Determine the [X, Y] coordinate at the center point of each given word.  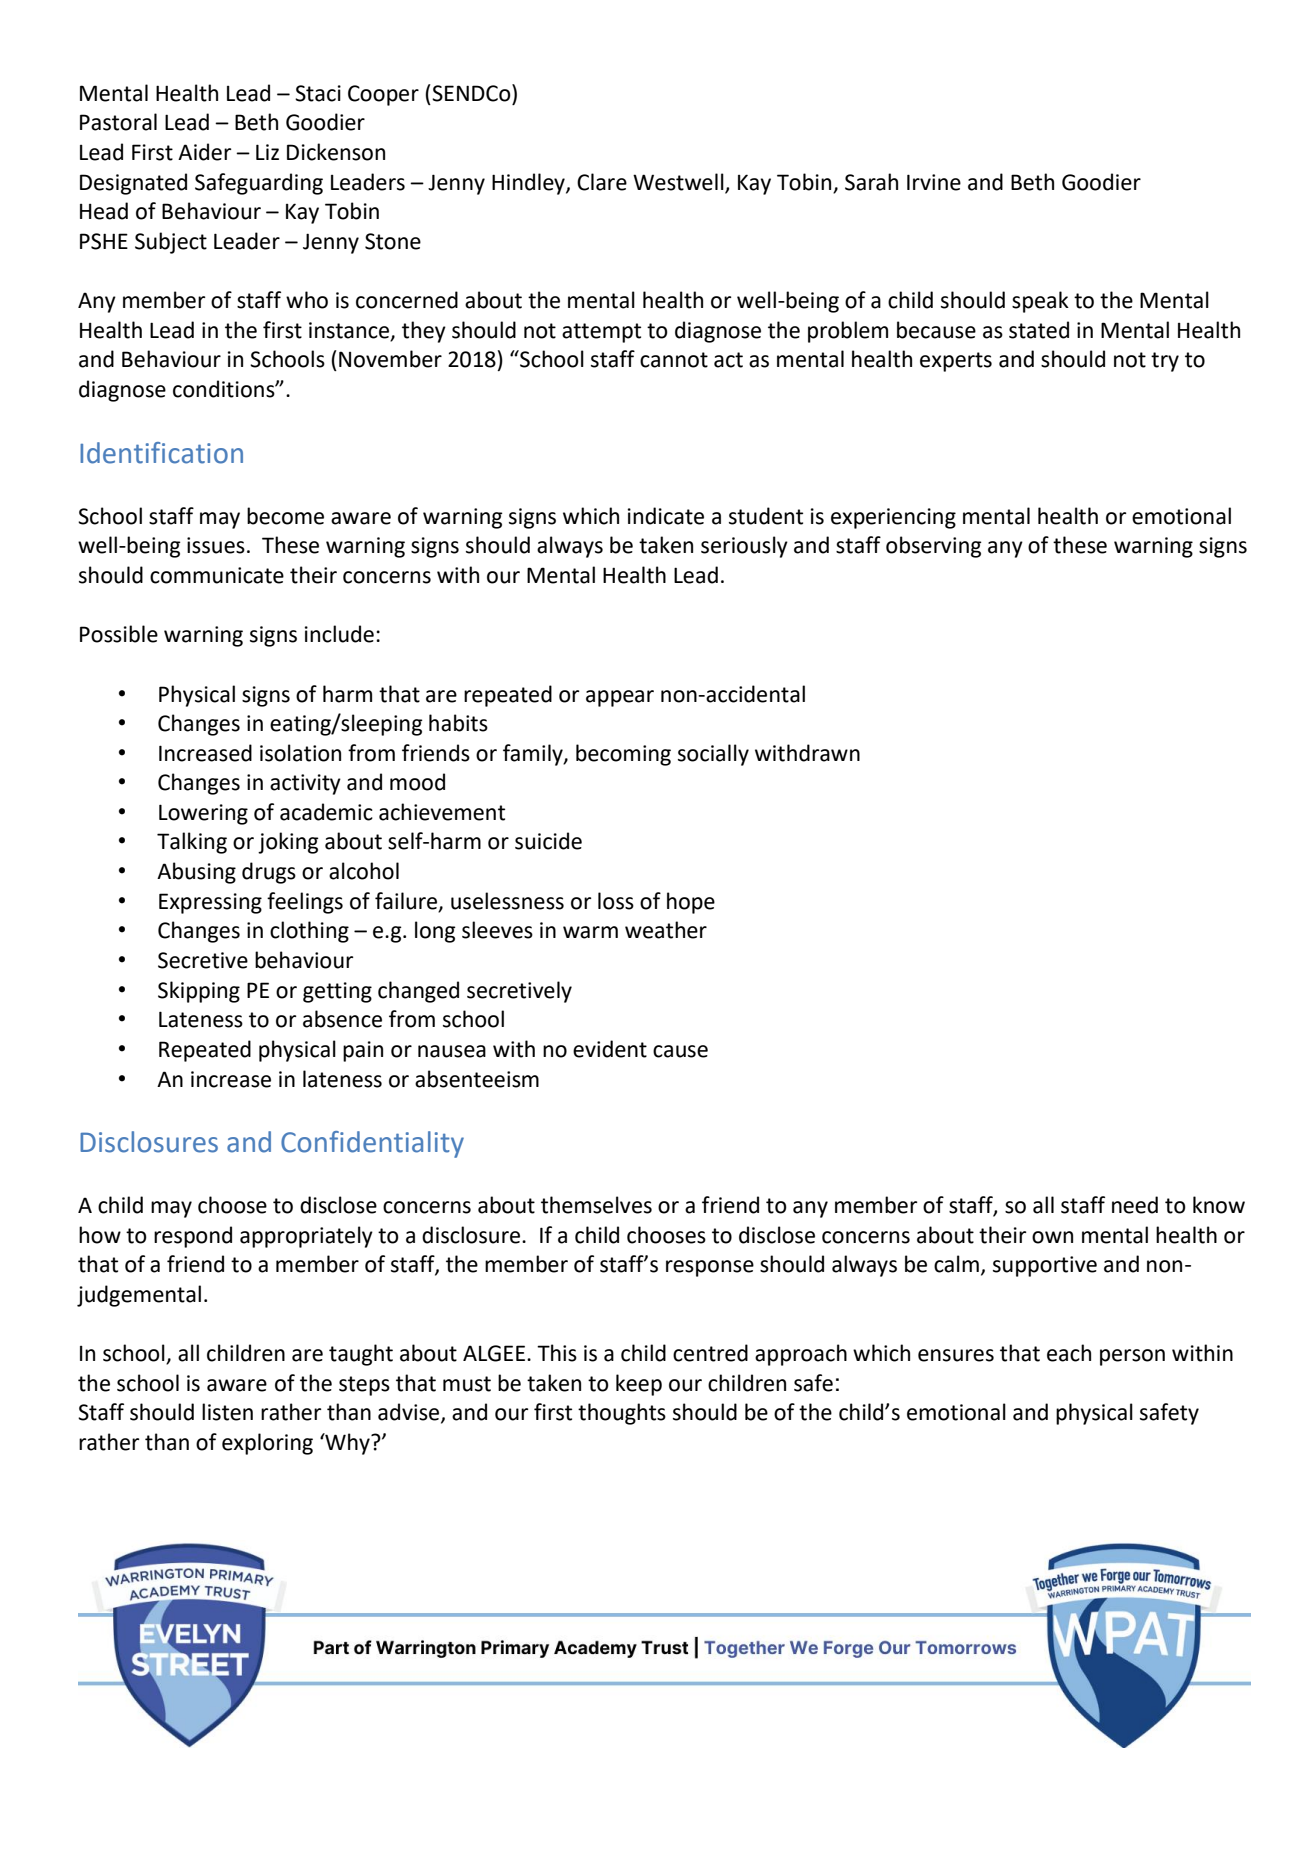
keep [639, 1385]
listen [227, 1412]
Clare [602, 182]
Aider [204, 152]
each [1069, 1353]
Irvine [934, 182]
